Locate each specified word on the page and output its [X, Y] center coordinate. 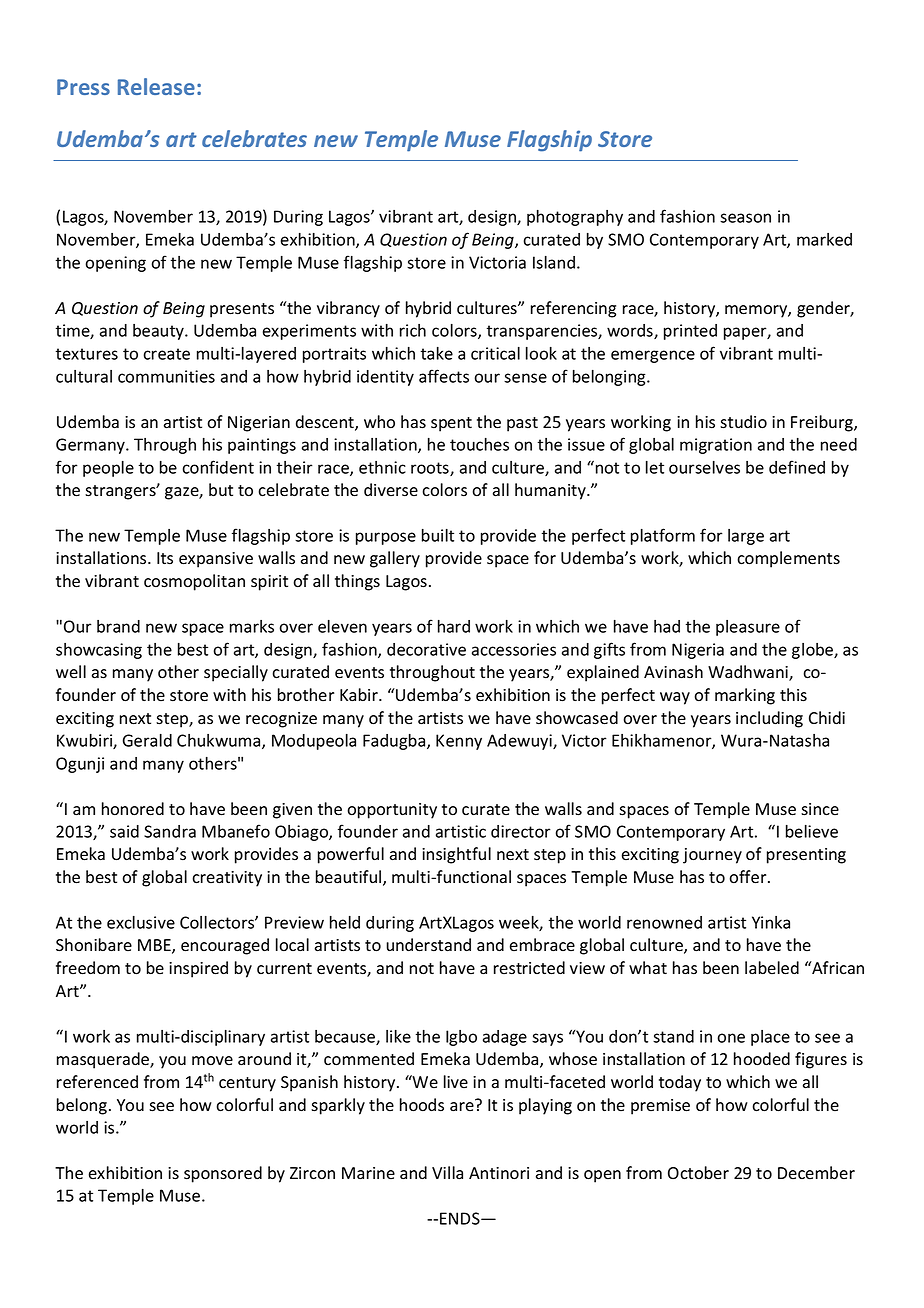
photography [575, 218]
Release [156, 86]
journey [712, 856]
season [745, 218]
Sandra [170, 831]
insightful [456, 855]
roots [431, 469]
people [108, 469]
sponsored [223, 1174]
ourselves [704, 467]
